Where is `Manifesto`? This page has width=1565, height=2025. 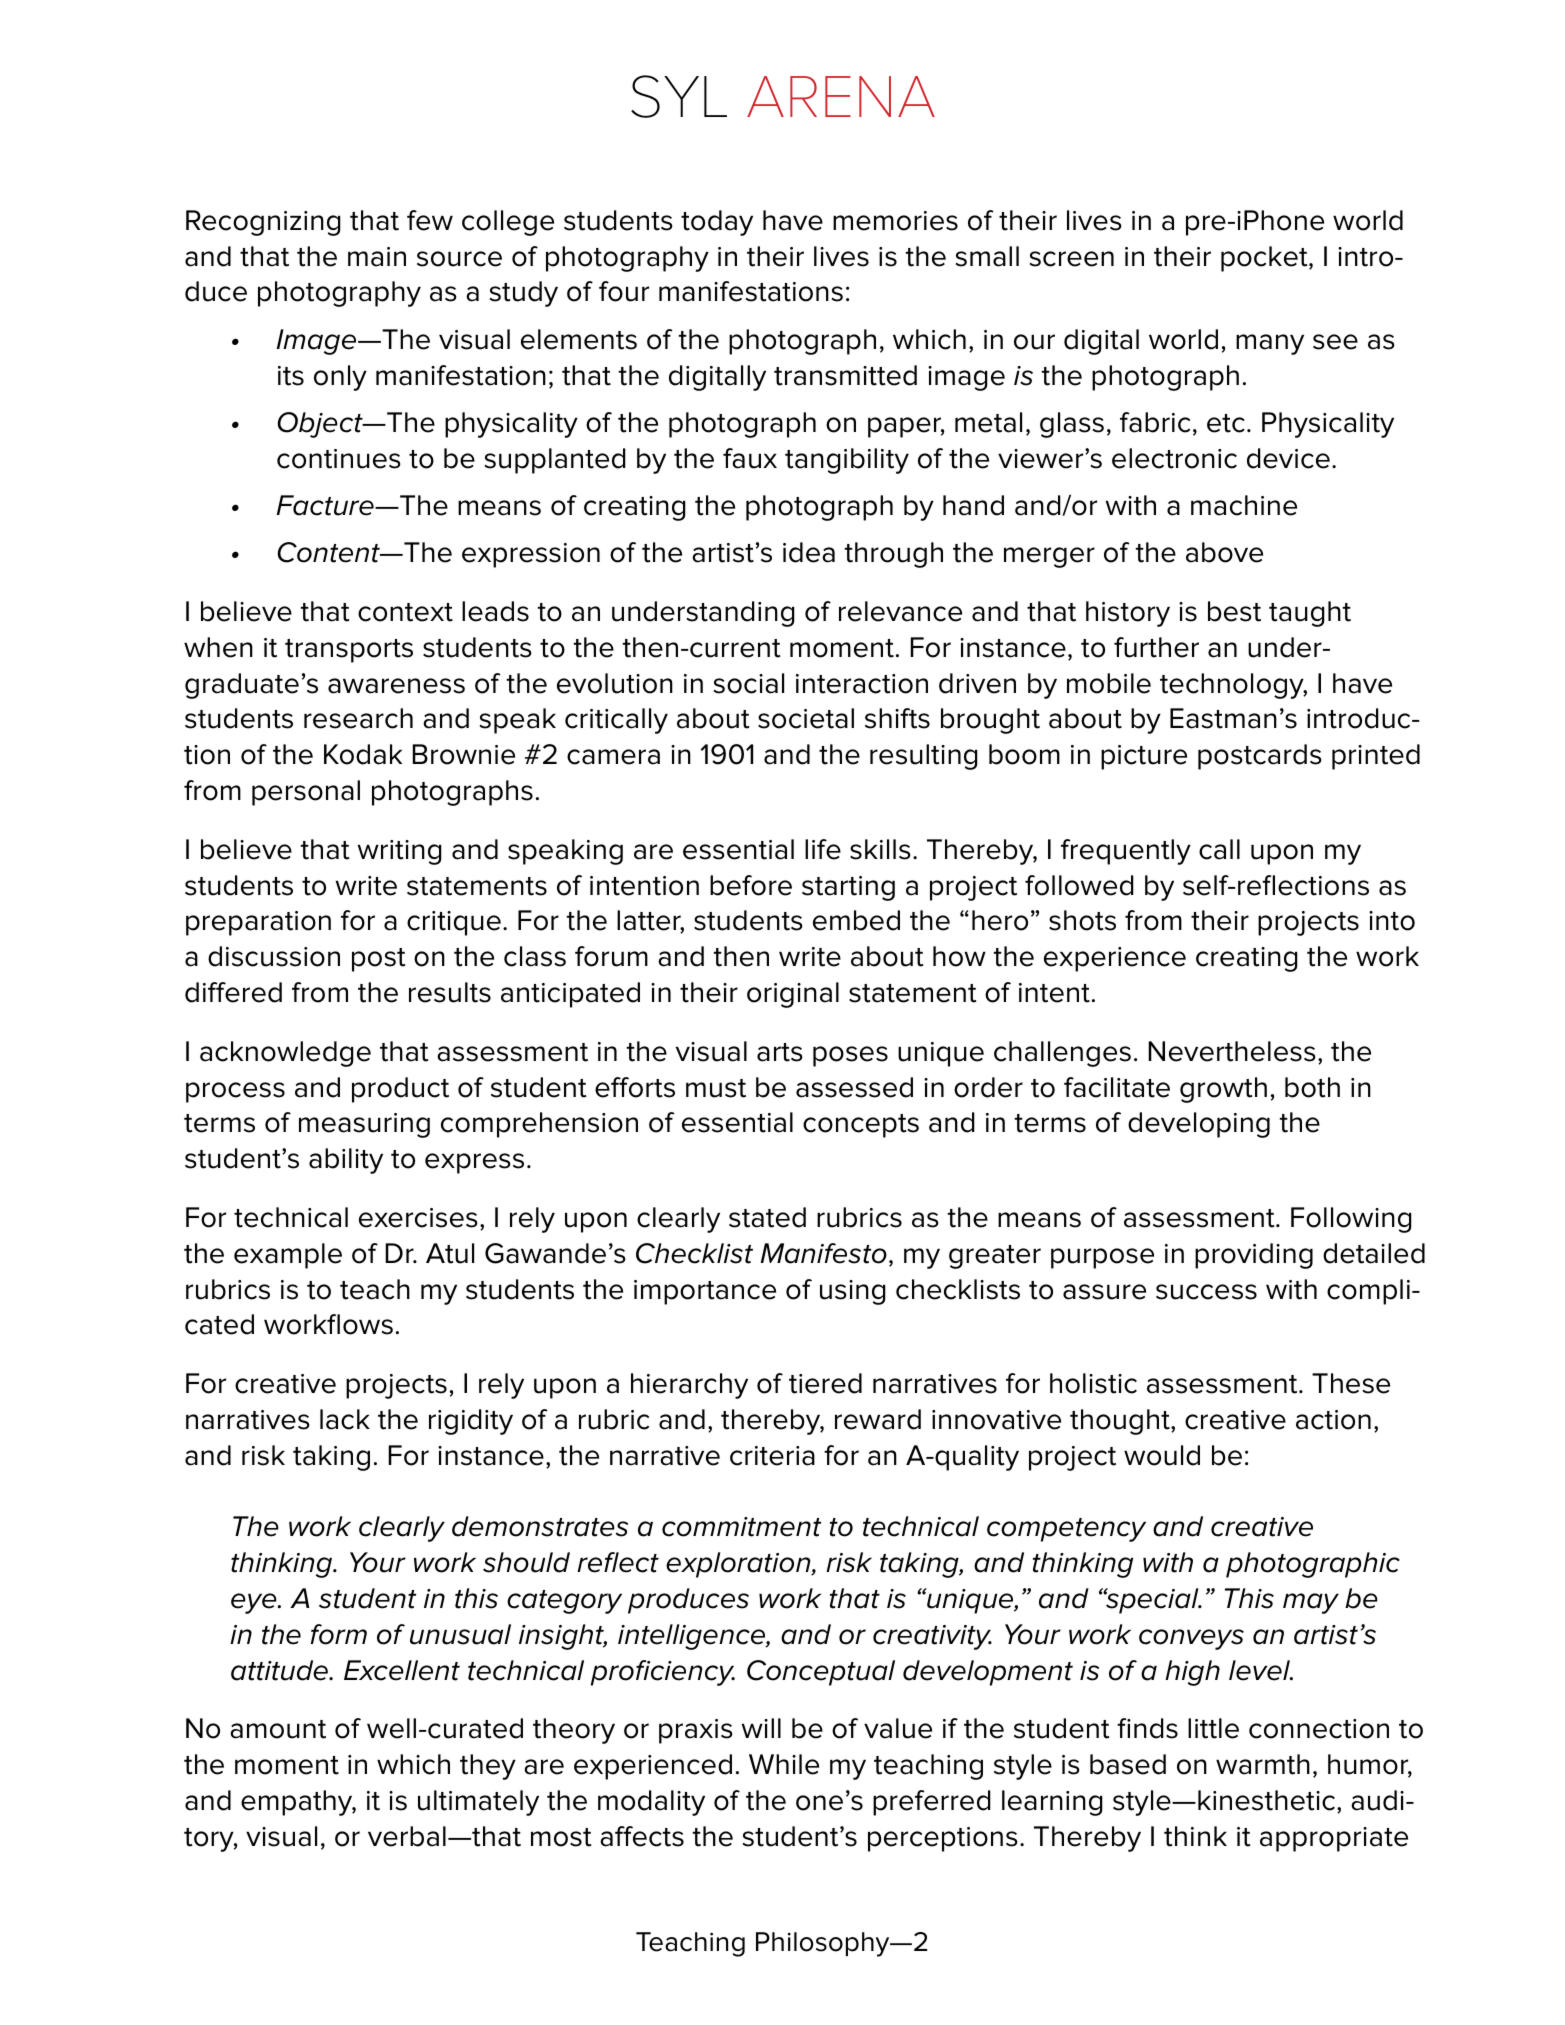 Manifesto is located at coordinates (824, 1253).
